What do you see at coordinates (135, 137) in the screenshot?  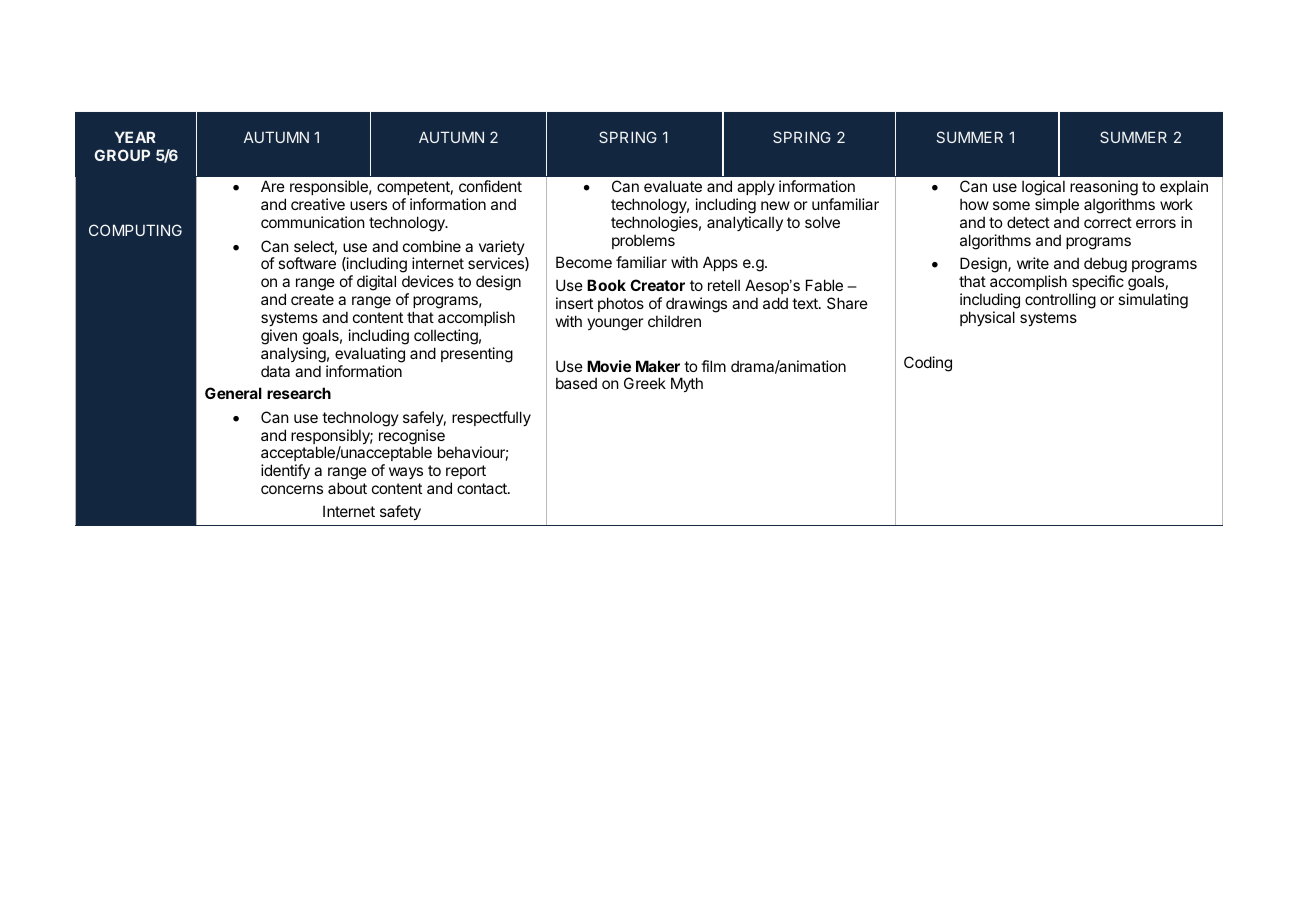 I see `YEAR` at bounding box center [135, 137].
